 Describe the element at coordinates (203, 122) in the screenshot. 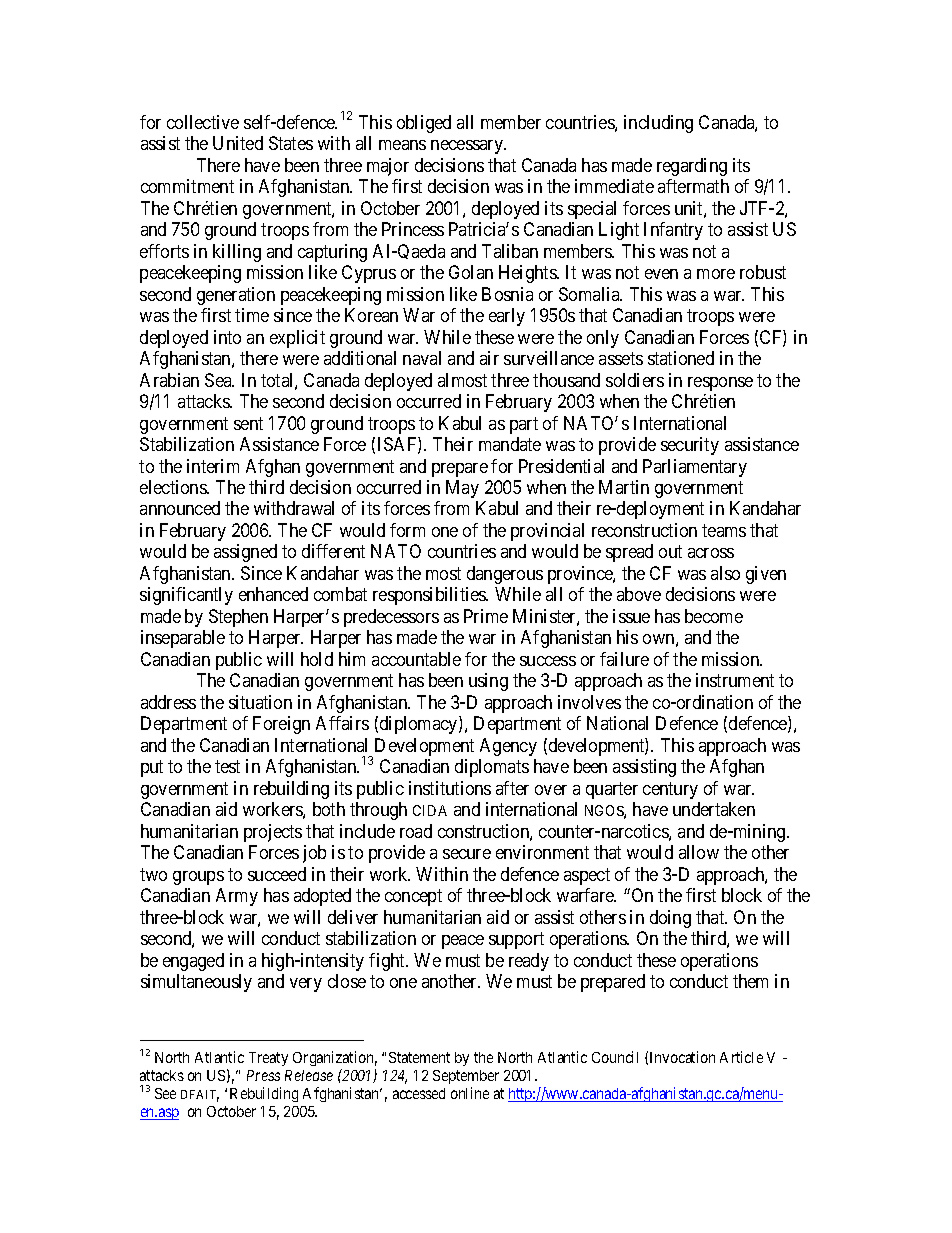

I see `collective` at that location.
